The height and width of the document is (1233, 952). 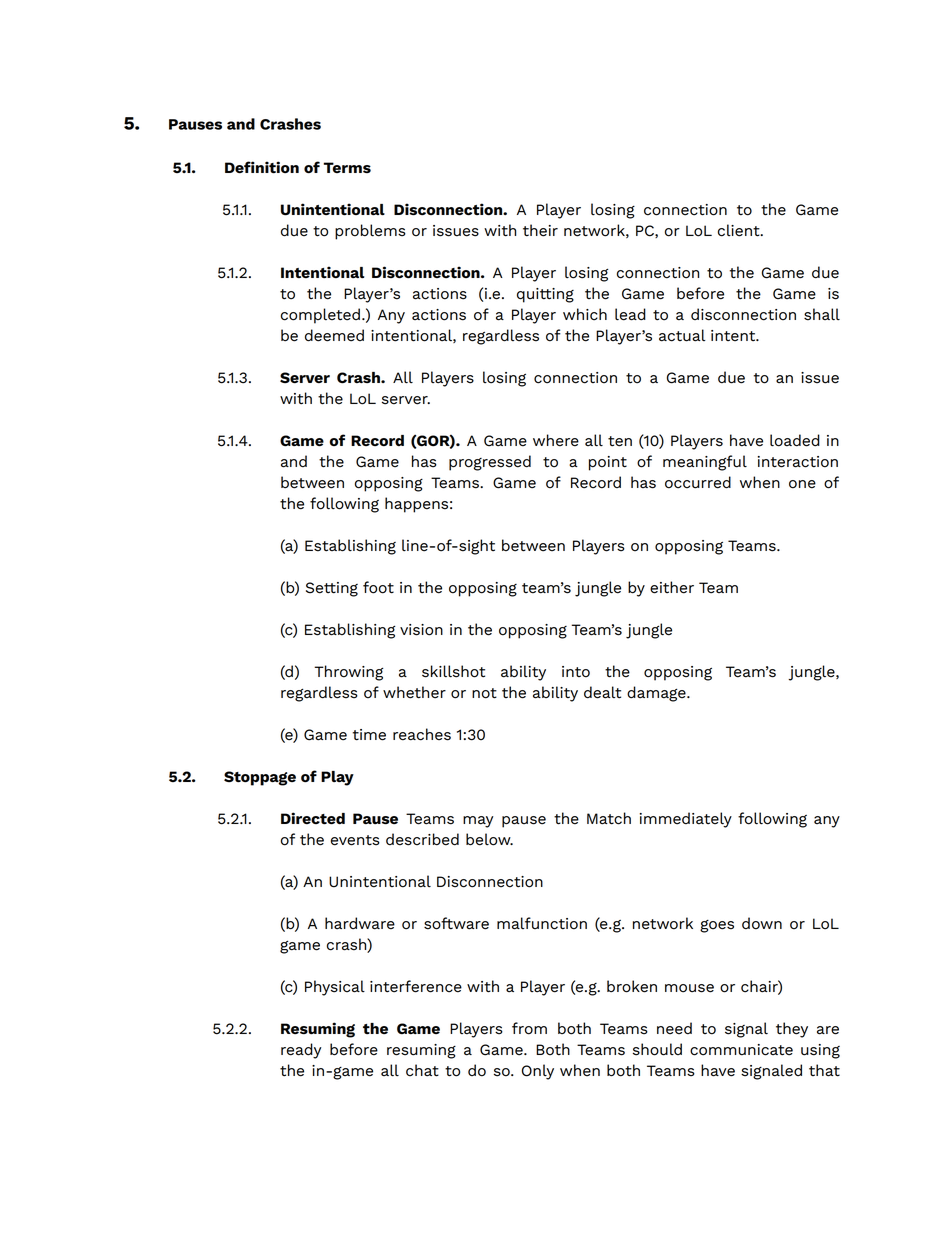 I want to click on client, so click(x=740, y=230).
